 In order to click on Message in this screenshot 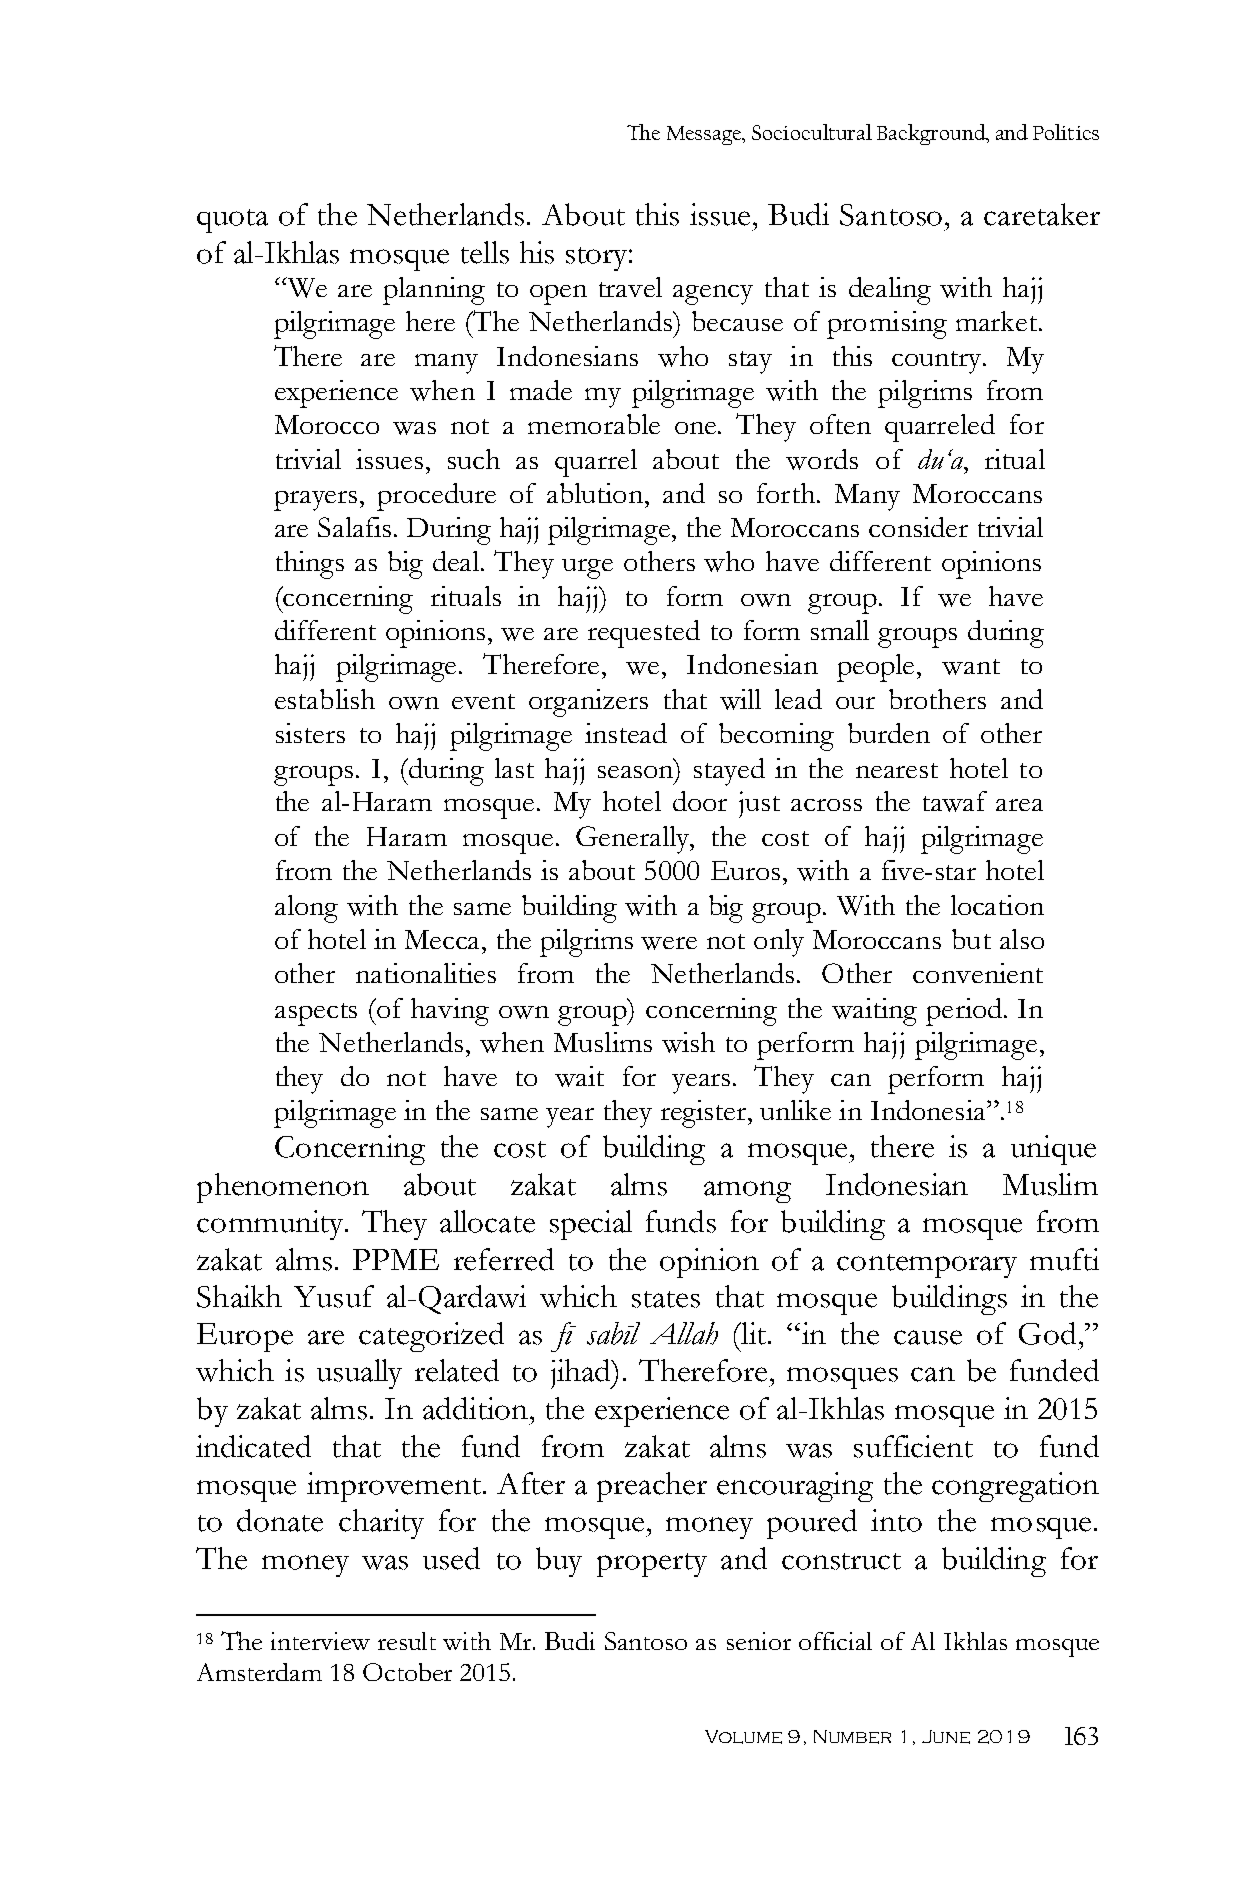, I will do `click(706, 135)`.
